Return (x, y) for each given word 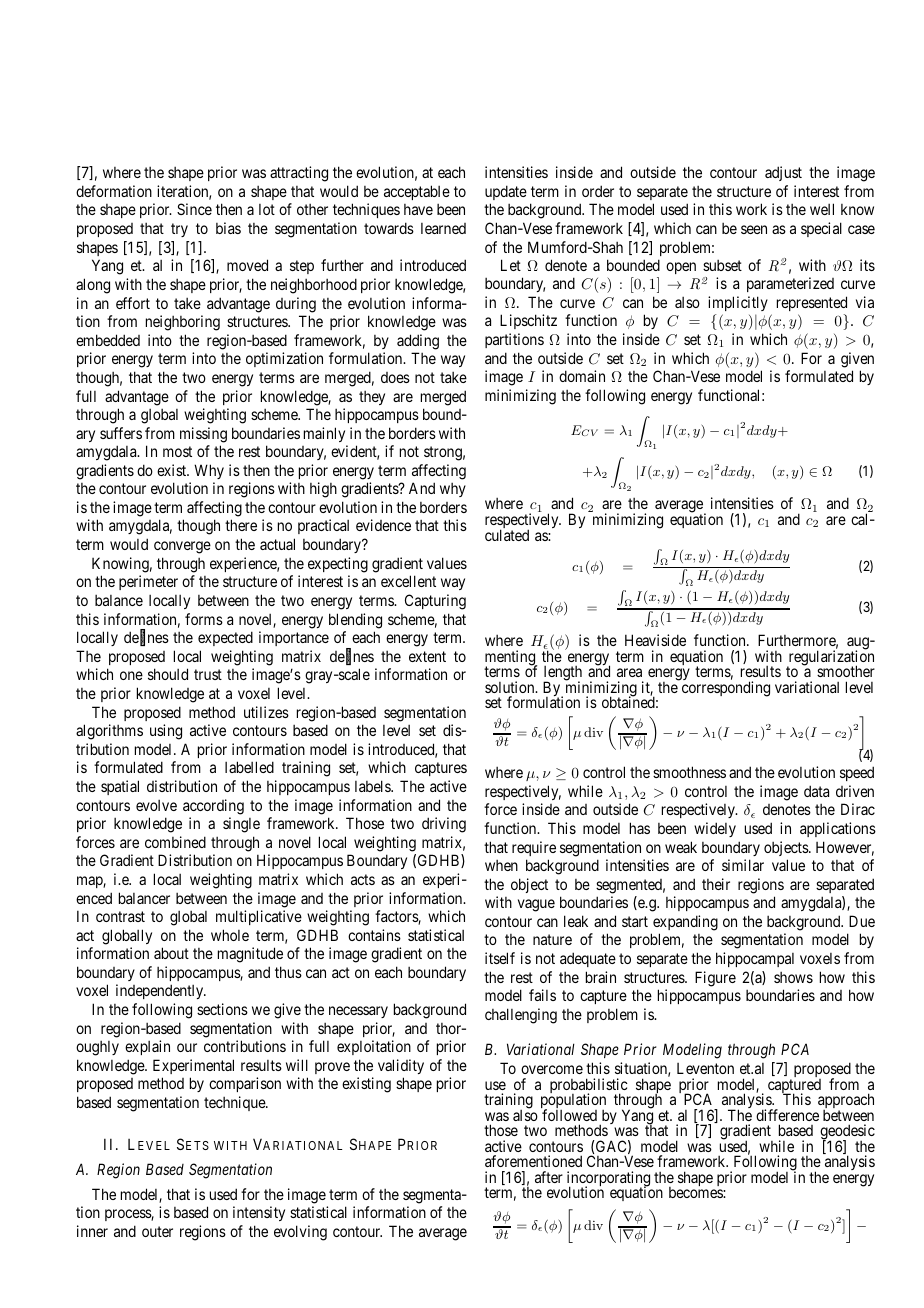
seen (754, 229)
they (372, 398)
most (177, 451)
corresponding (724, 688)
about (171, 953)
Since (194, 209)
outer (157, 1231)
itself (500, 958)
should (168, 674)
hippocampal (755, 959)
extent (427, 656)
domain (582, 376)
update (506, 192)
